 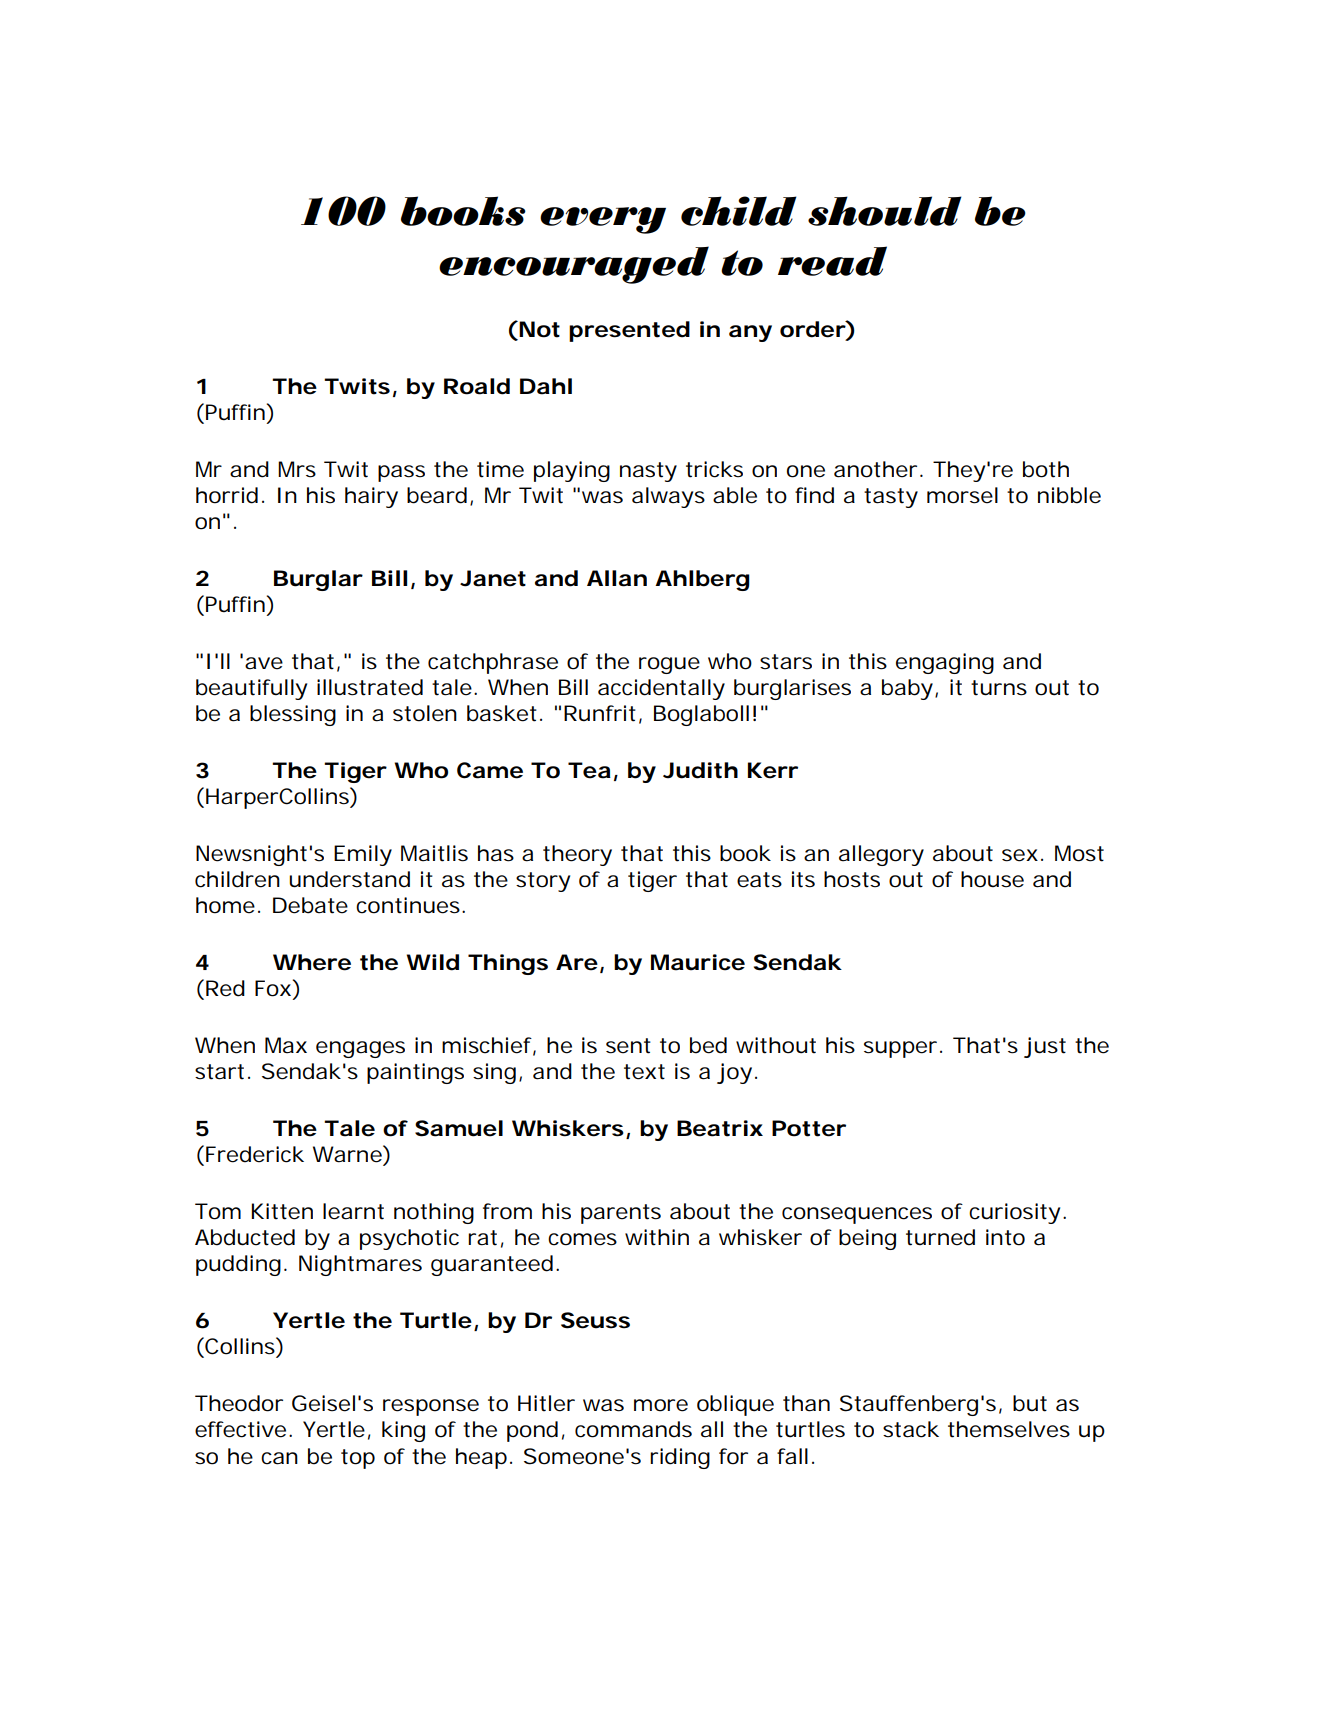 What do you see at coordinates (720, 1128) in the page?
I see `Beatrix` at bounding box center [720, 1128].
